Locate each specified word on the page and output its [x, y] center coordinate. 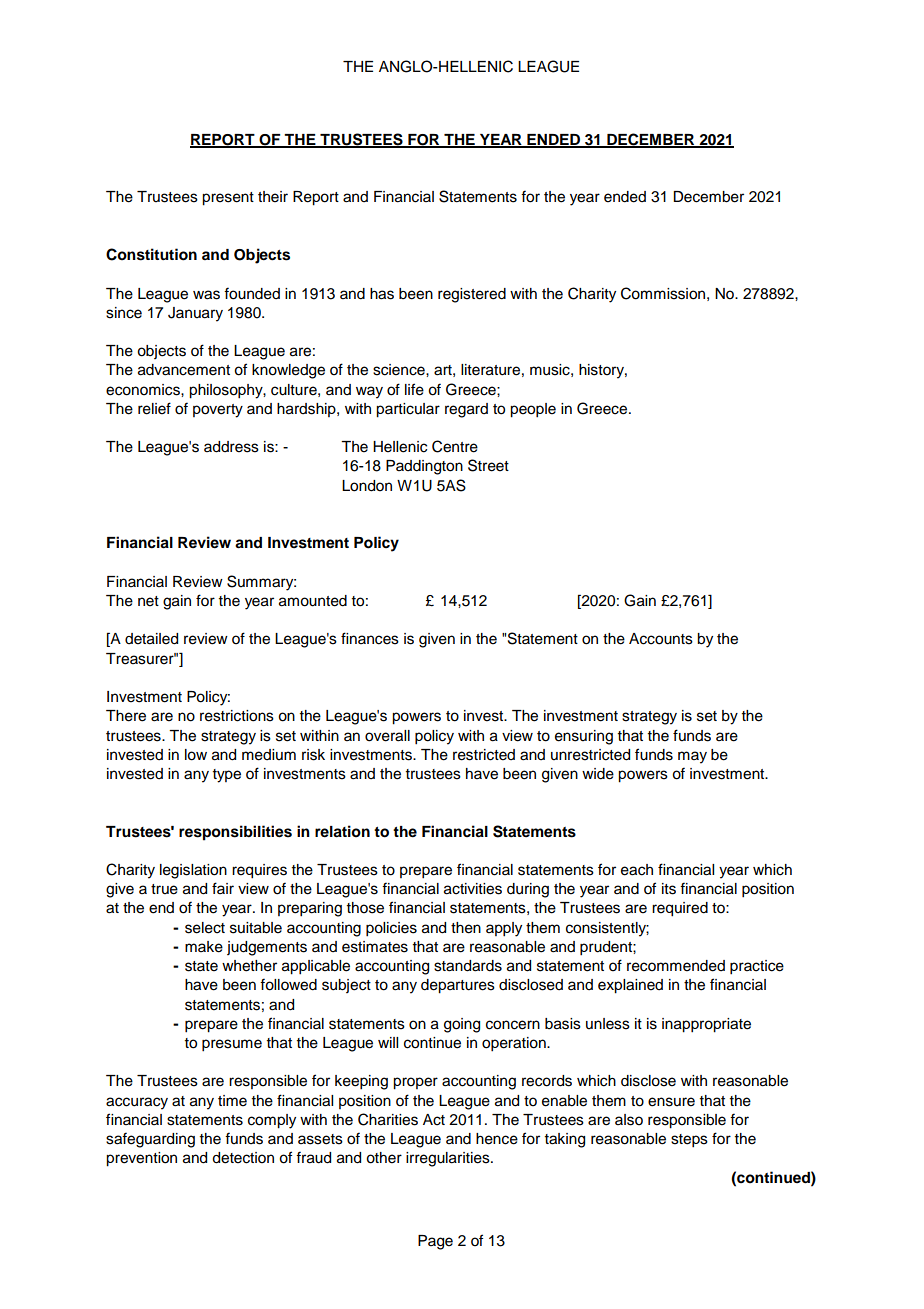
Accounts [661, 639]
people [533, 410]
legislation [193, 871]
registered [472, 295]
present [228, 199]
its [669, 889]
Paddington [424, 467]
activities [473, 889]
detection [243, 1158]
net [148, 601]
